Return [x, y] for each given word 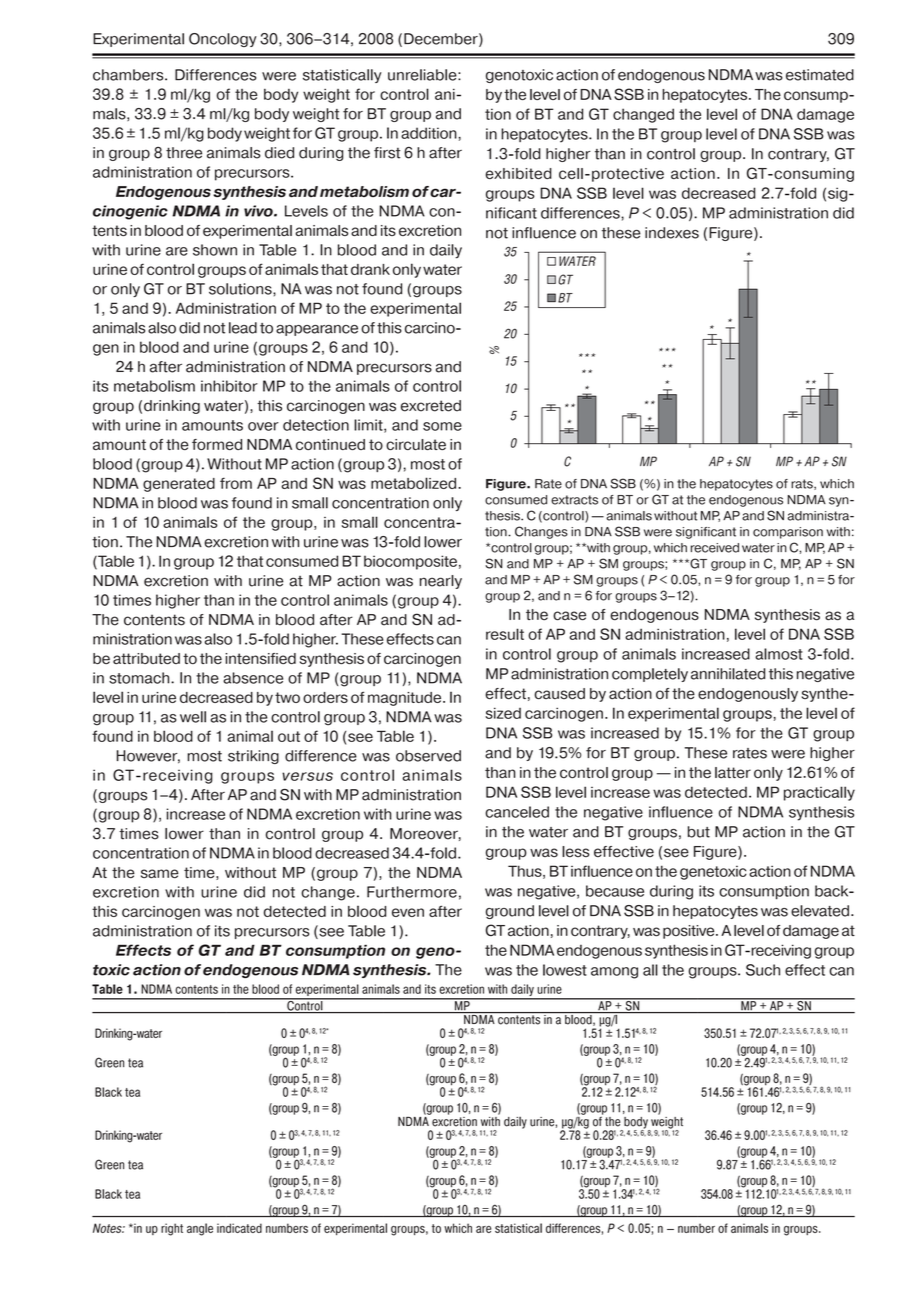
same [160, 874]
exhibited [519, 173]
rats [803, 484]
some [442, 426]
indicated [239, 1228]
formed [217, 444]
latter [733, 773]
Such [763, 970]
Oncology [223, 40]
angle [200, 1229]
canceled [517, 812]
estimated [820, 75]
